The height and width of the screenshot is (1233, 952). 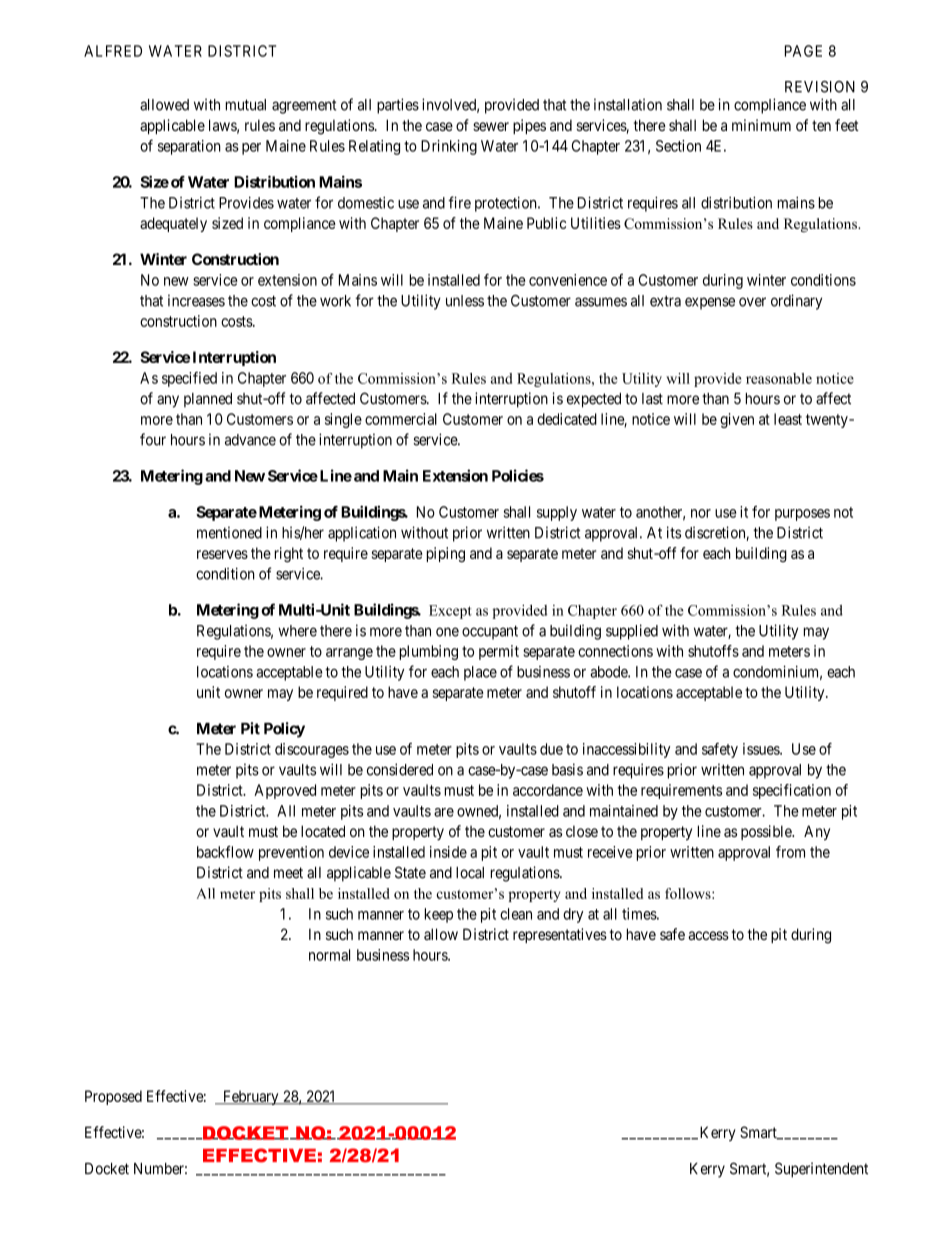 I want to click on February, so click(x=251, y=1097).
